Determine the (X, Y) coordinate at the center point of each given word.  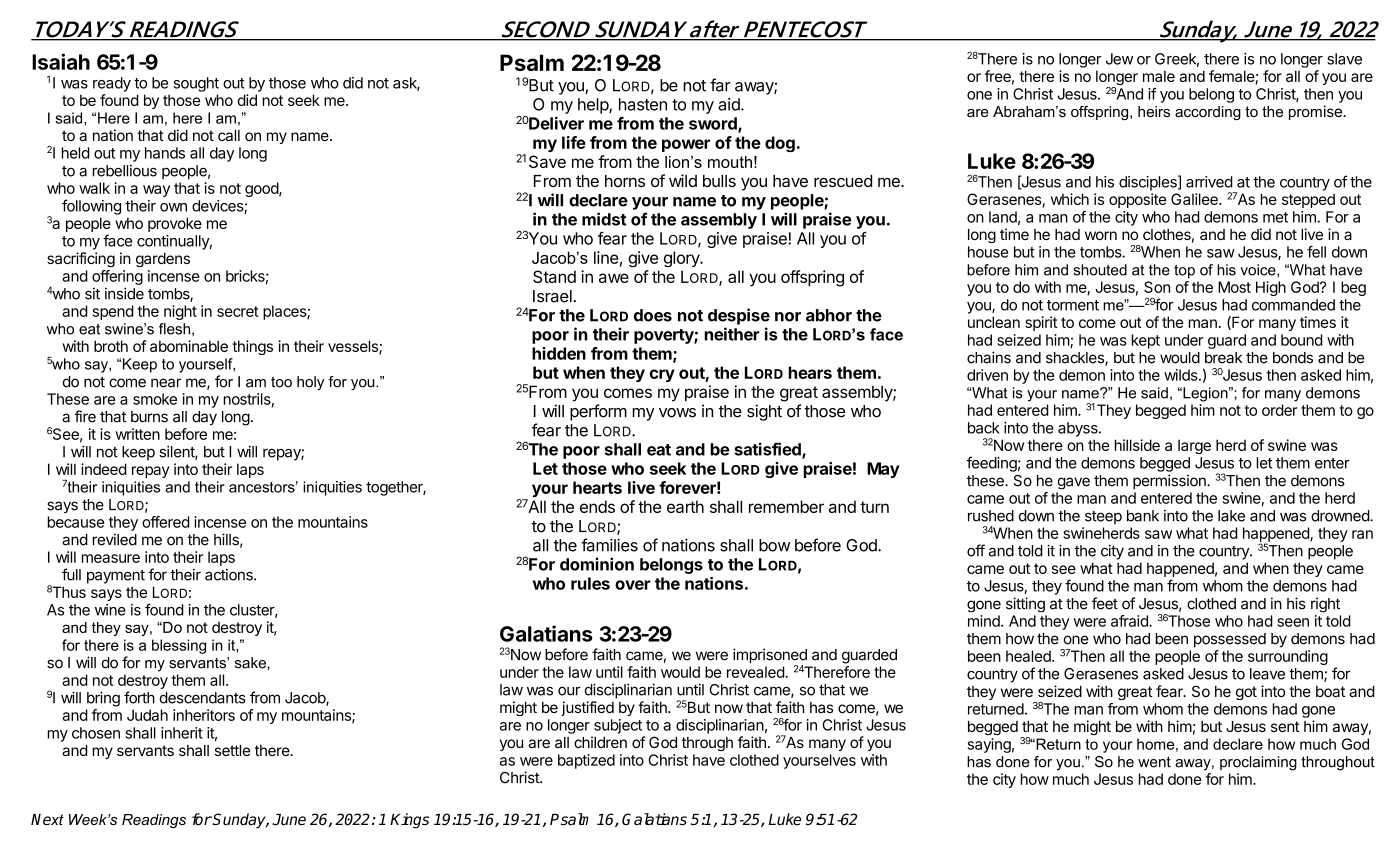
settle (232, 750)
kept (1145, 341)
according (1208, 113)
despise (739, 316)
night (180, 312)
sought (196, 84)
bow (774, 545)
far (720, 85)
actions (230, 575)
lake (1231, 516)
